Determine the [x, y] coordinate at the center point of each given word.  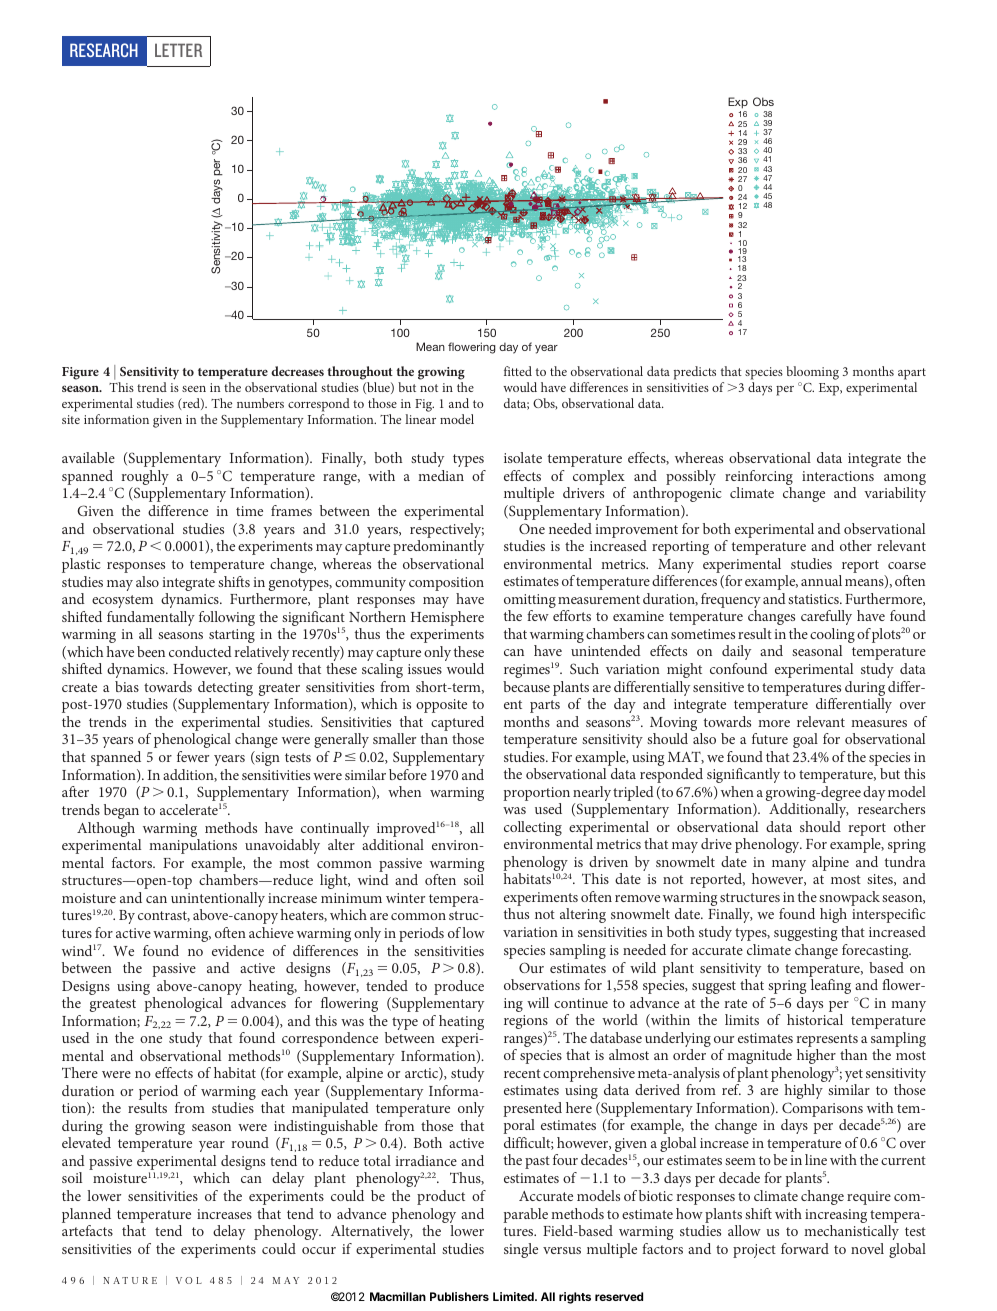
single [521, 1250]
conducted [200, 651]
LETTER [178, 50]
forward [805, 1248]
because [526, 686]
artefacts [87, 1230]
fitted [518, 371]
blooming [812, 374]
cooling [832, 637]
